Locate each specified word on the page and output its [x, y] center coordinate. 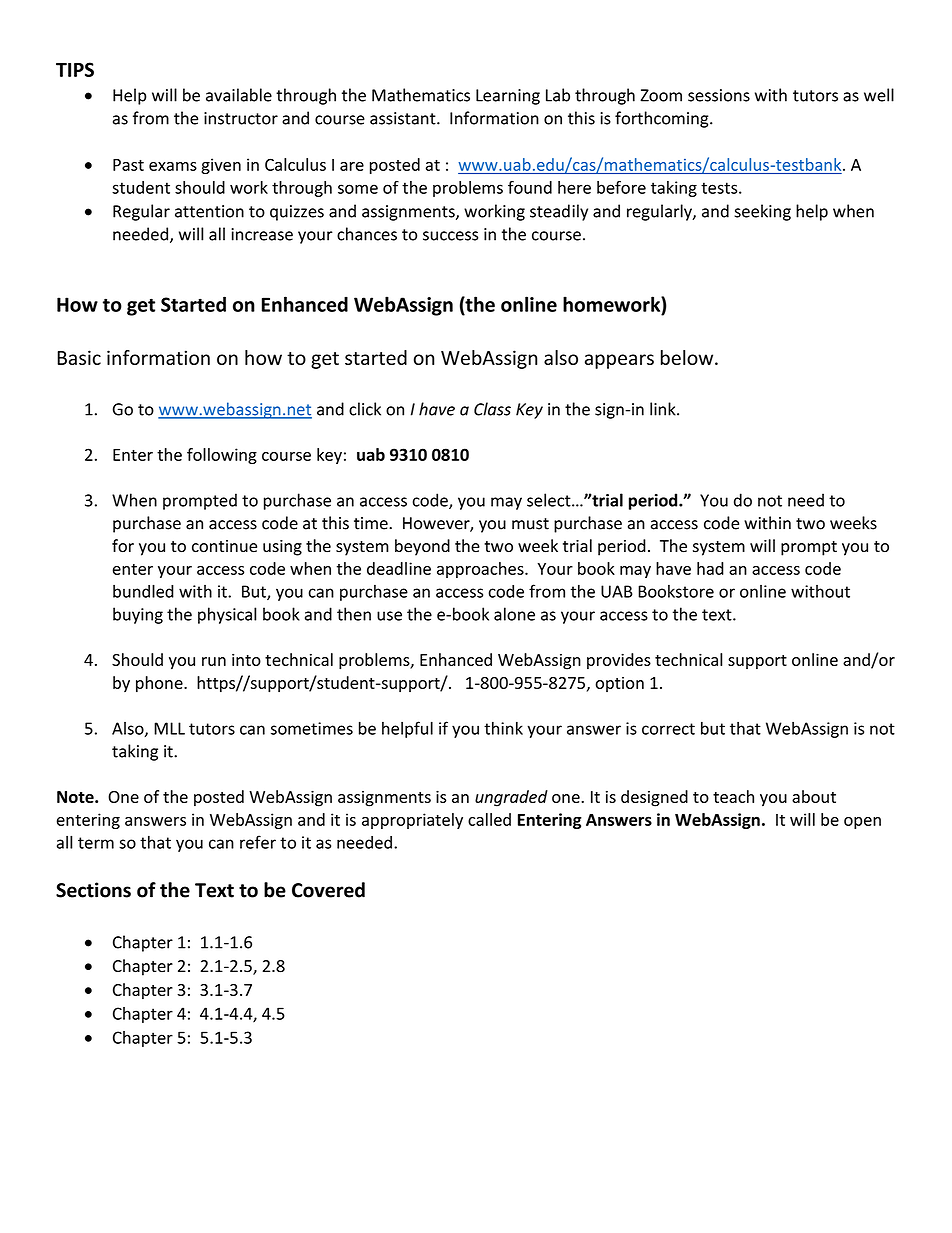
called [489, 819]
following [222, 456]
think [503, 728]
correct [668, 729]
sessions [719, 95]
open [862, 823]
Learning [508, 97]
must [530, 524]
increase [262, 234]
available [239, 95]
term [96, 843]
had [710, 568]
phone [160, 684]
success [450, 236]
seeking [762, 212]
